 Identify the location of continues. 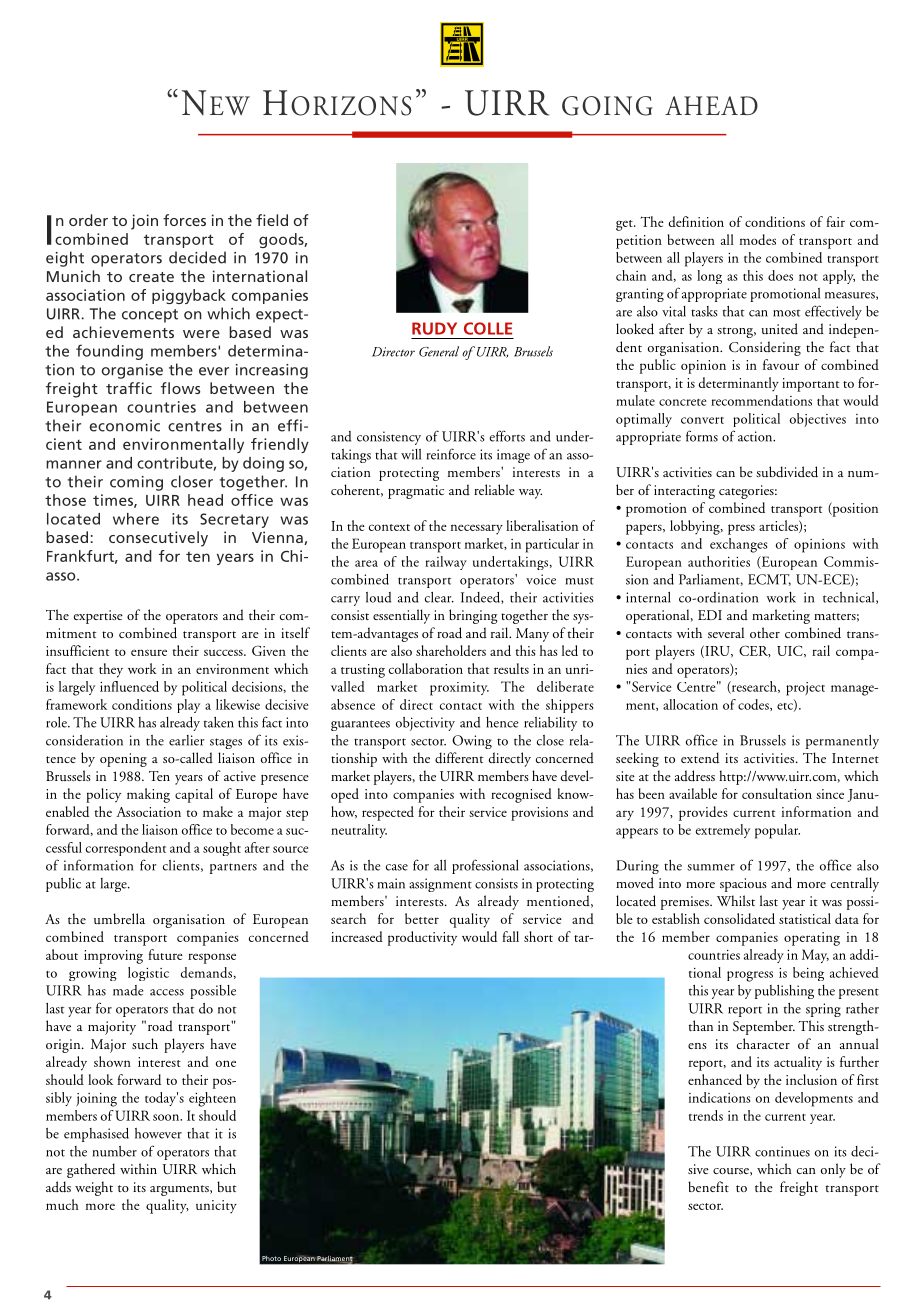
(782, 1151).
